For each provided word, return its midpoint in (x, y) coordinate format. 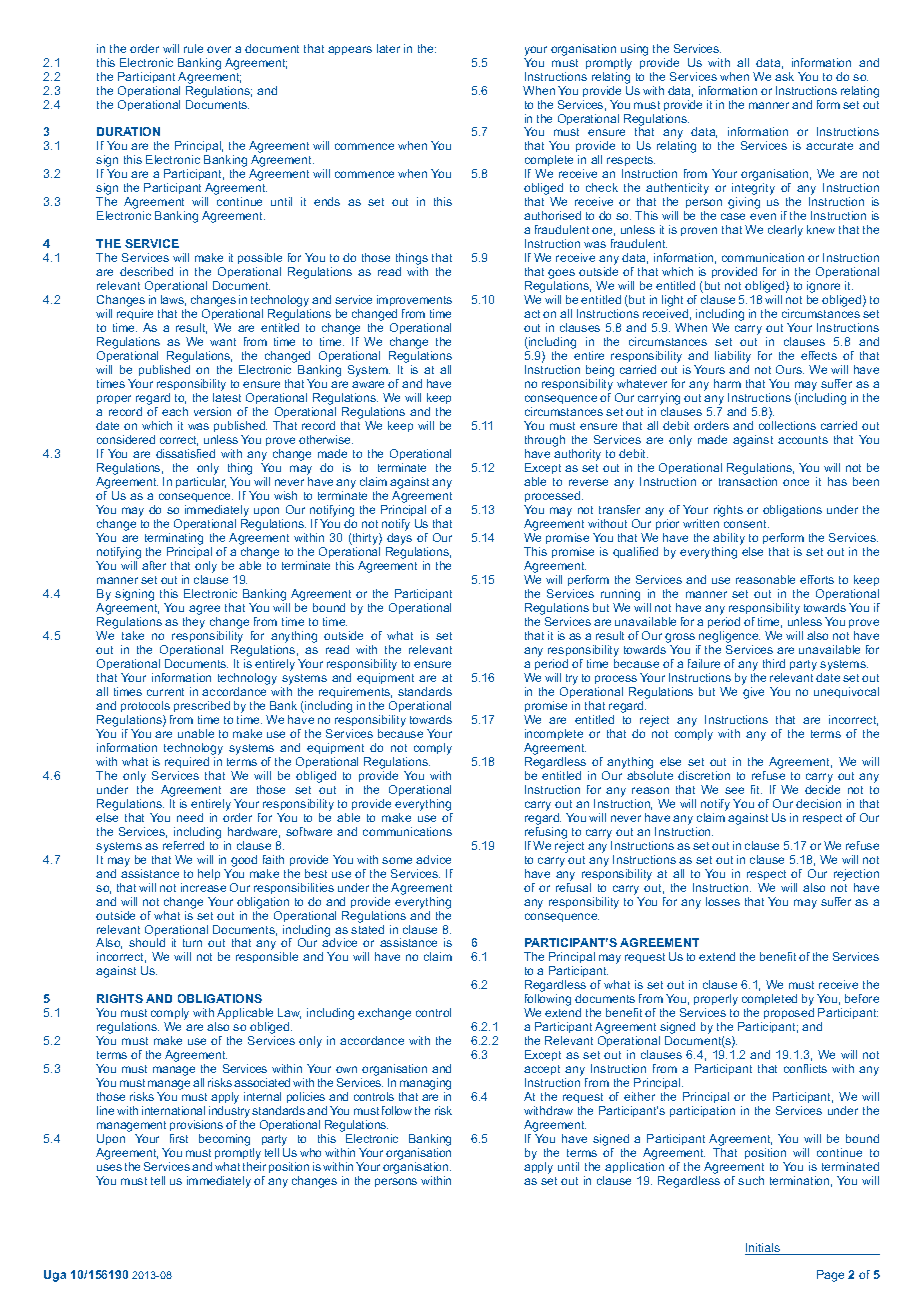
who (310, 1152)
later (388, 48)
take (133, 635)
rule (193, 48)
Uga (55, 1276)
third (774, 663)
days (399, 540)
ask (784, 76)
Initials (764, 1249)
